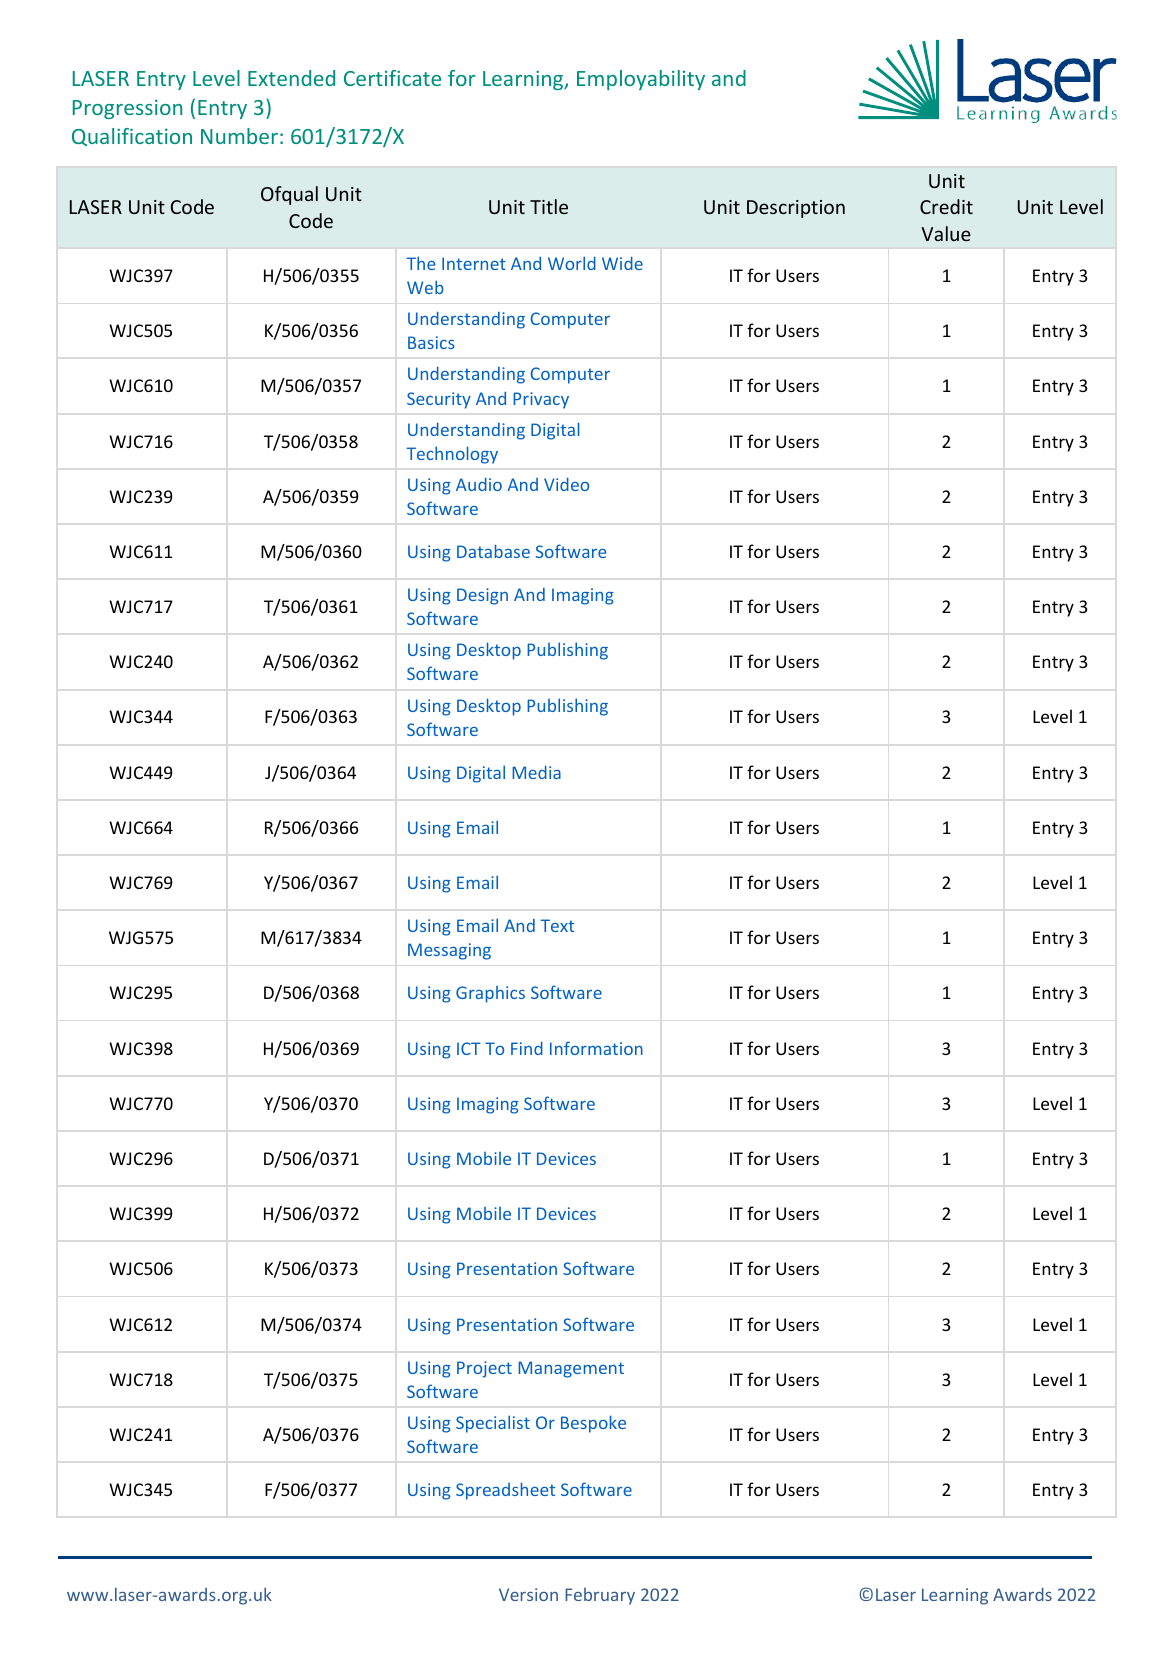 The width and height of the screenshot is (1176, 1662). What do you see at coordinates (549, 206) in the screenshot?
I see `Title` at bounding box center [549, 206].
